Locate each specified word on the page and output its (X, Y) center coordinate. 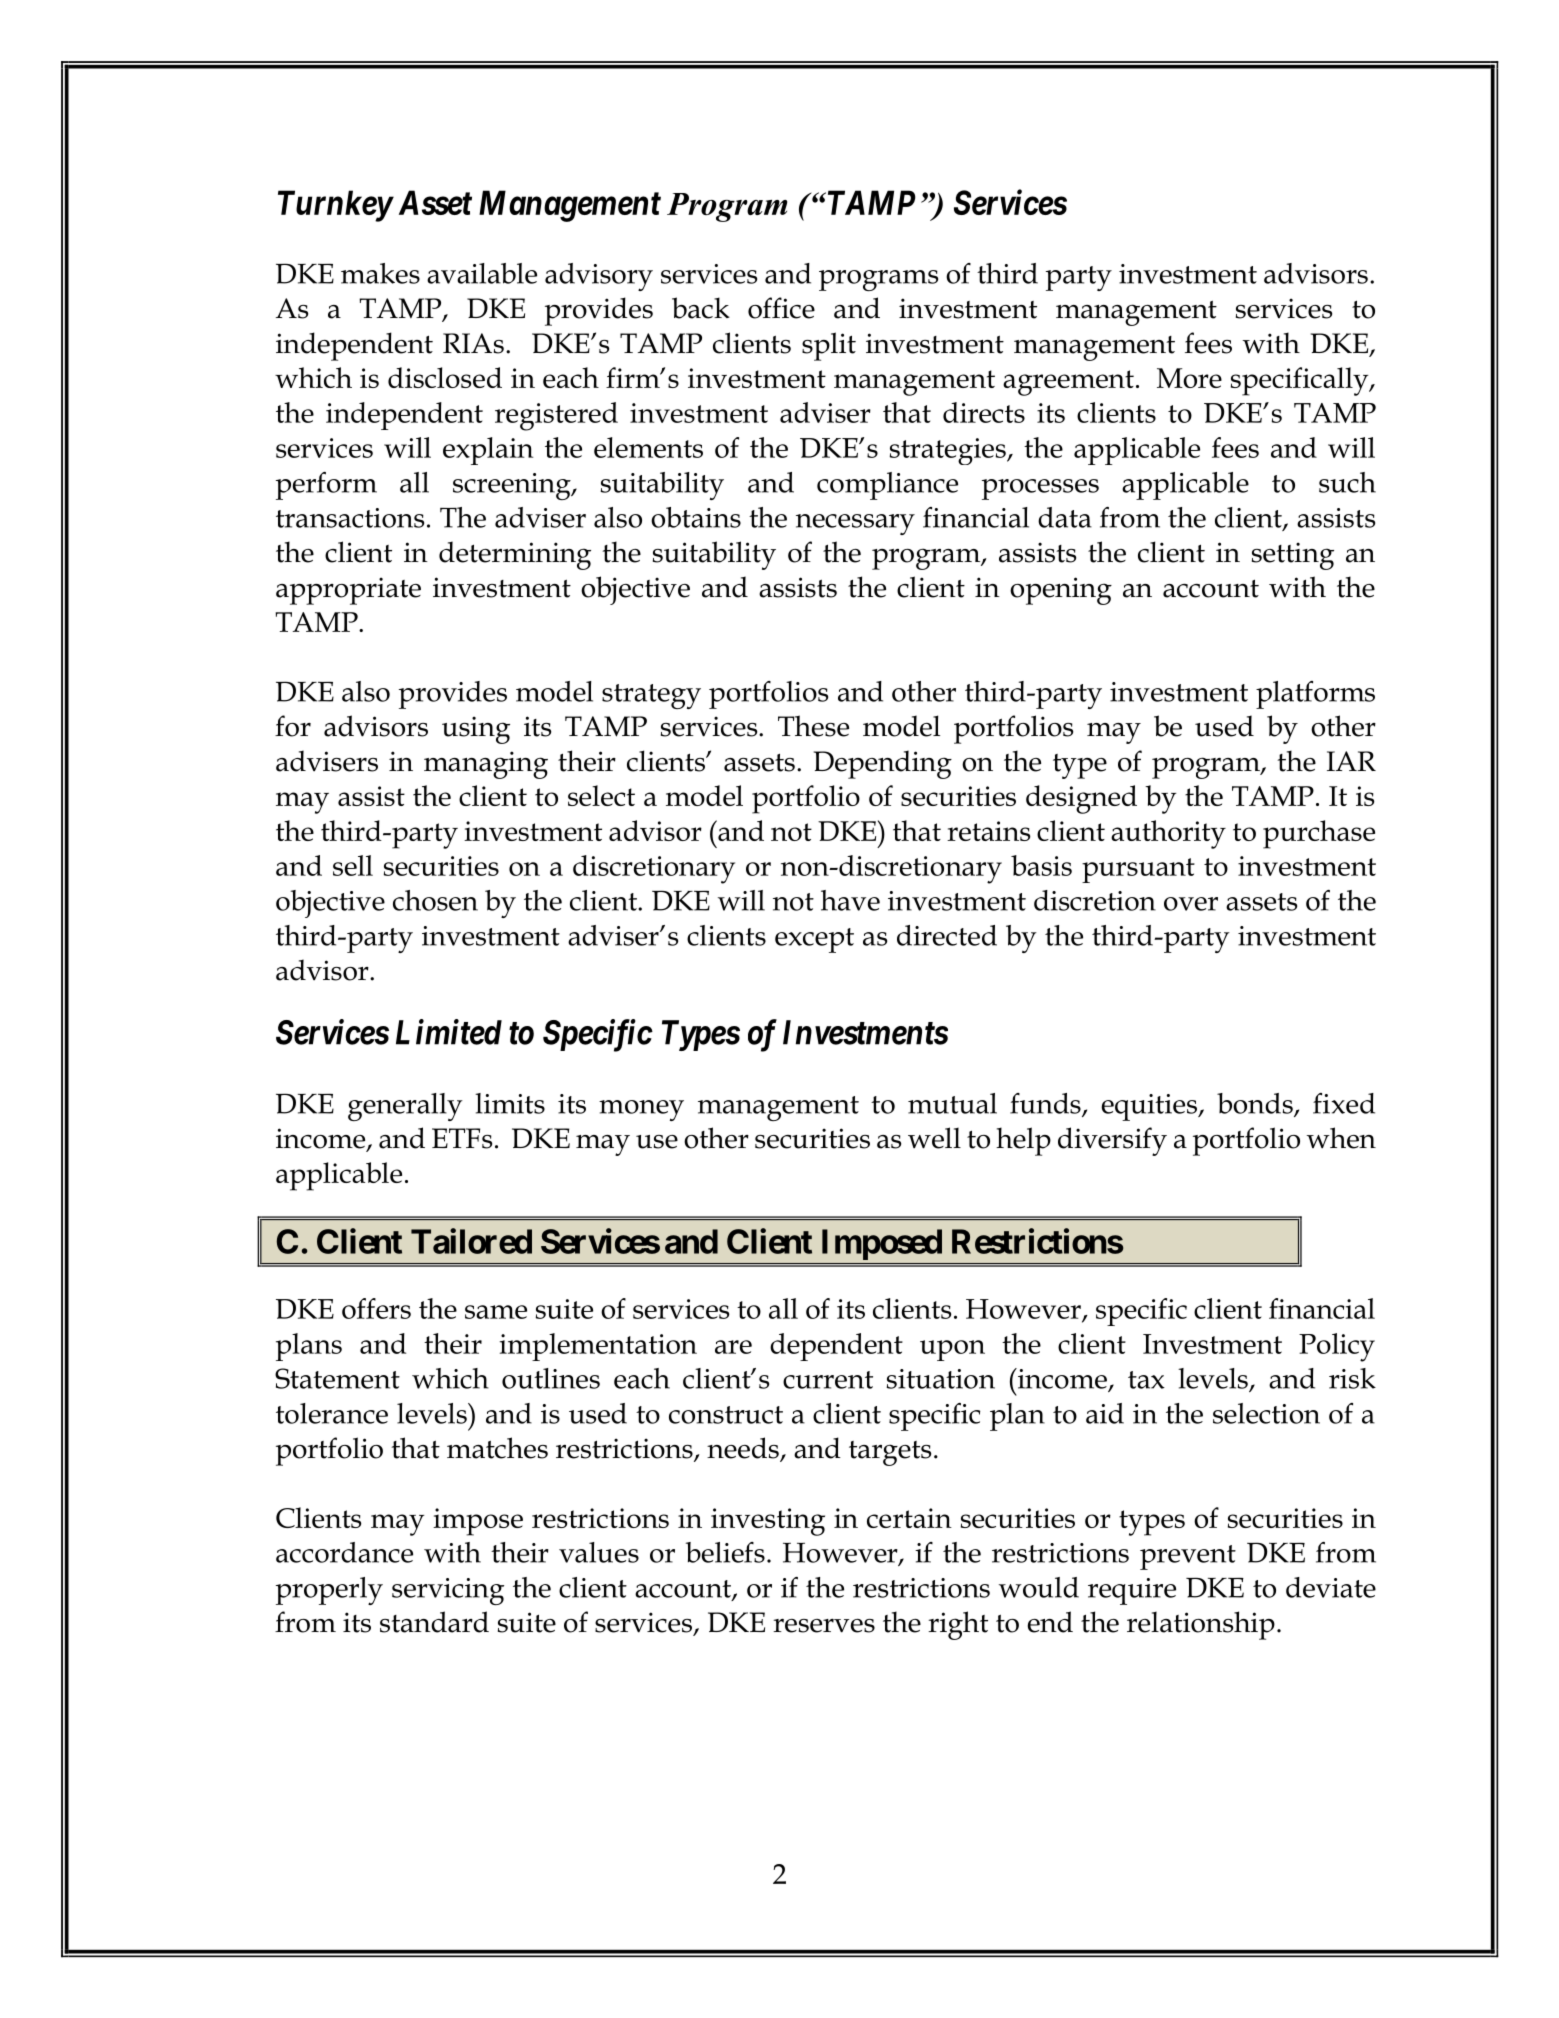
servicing (448, 1591)
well (934, 1138)
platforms (1315, 695)
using (476, 730)
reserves (824, 1626)
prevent (1188, 1557)
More (1189, 378)
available (482, 273)
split (829, 346)
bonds (1256, 1104)
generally (405, 1107)
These (813, 726)
